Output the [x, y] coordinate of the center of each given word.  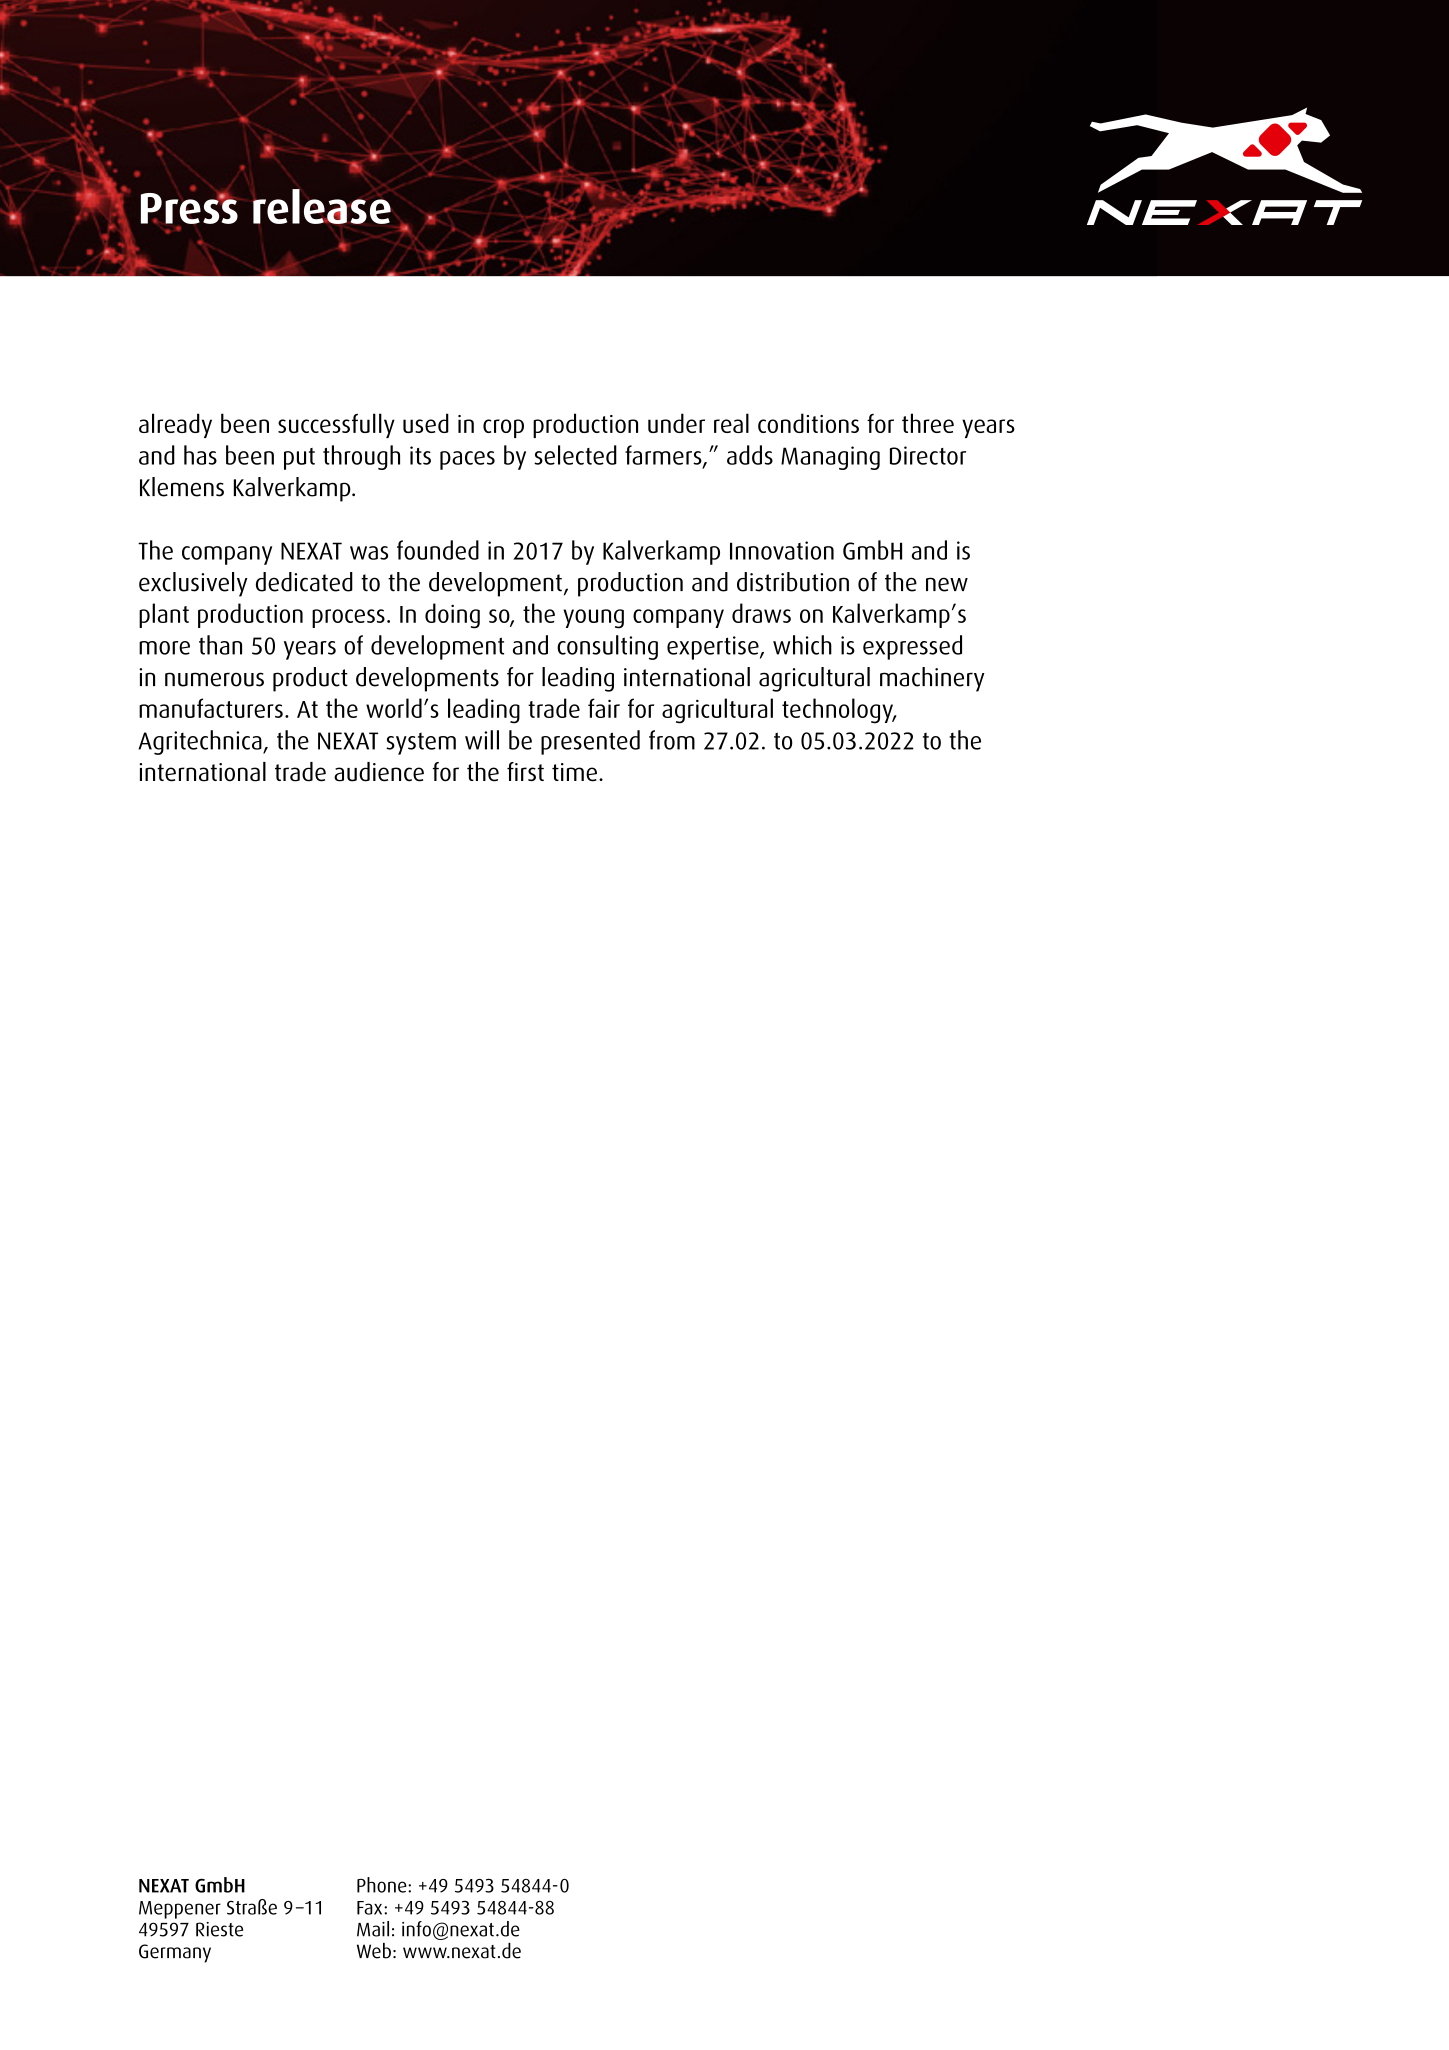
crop [503, 428]
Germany [175, 1953]
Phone [383, 1885]
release [322, 206]
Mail [373, 1929]
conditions [808, 423]
